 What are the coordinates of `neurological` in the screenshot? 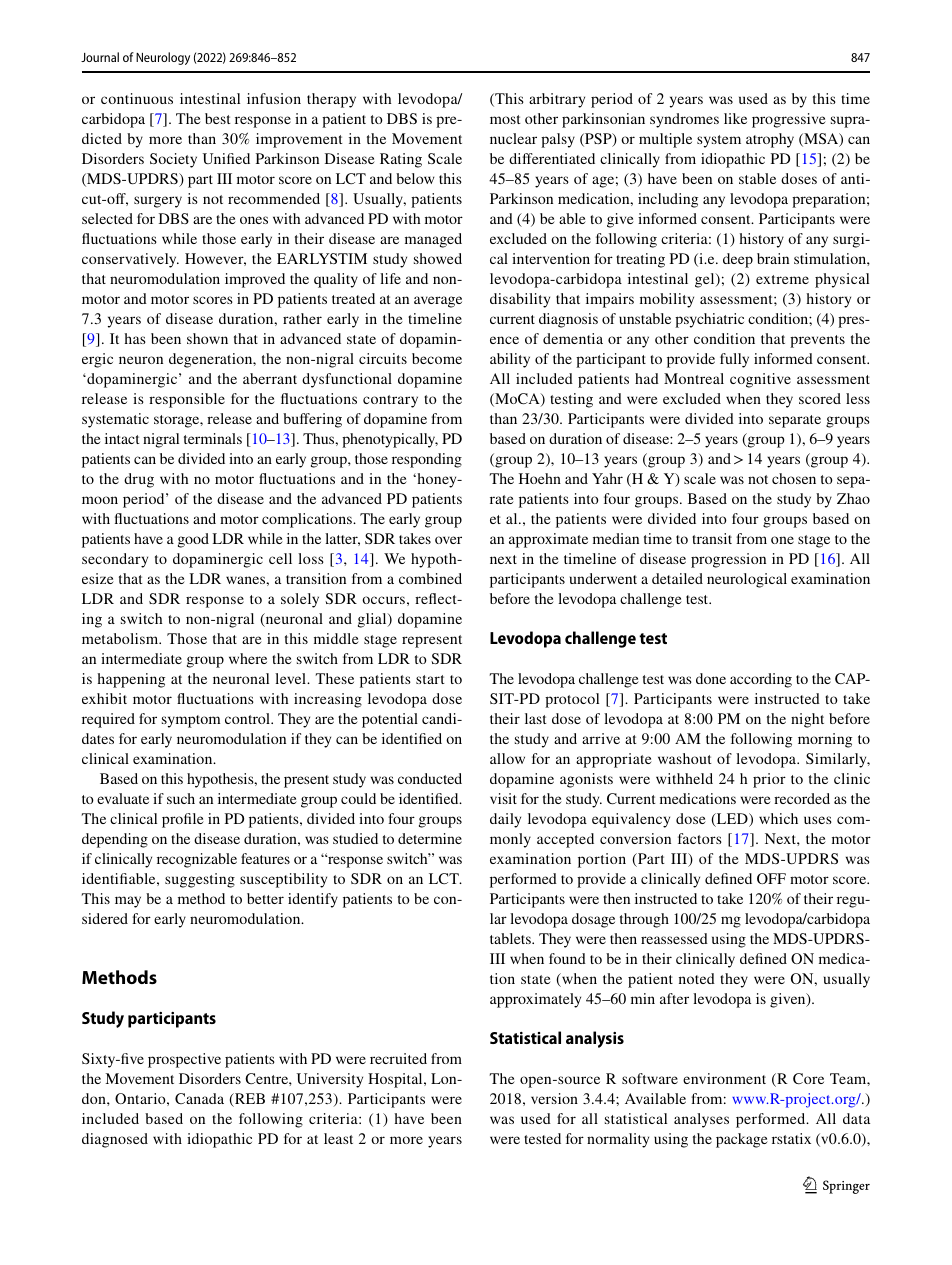 It's located at (747, 580).
